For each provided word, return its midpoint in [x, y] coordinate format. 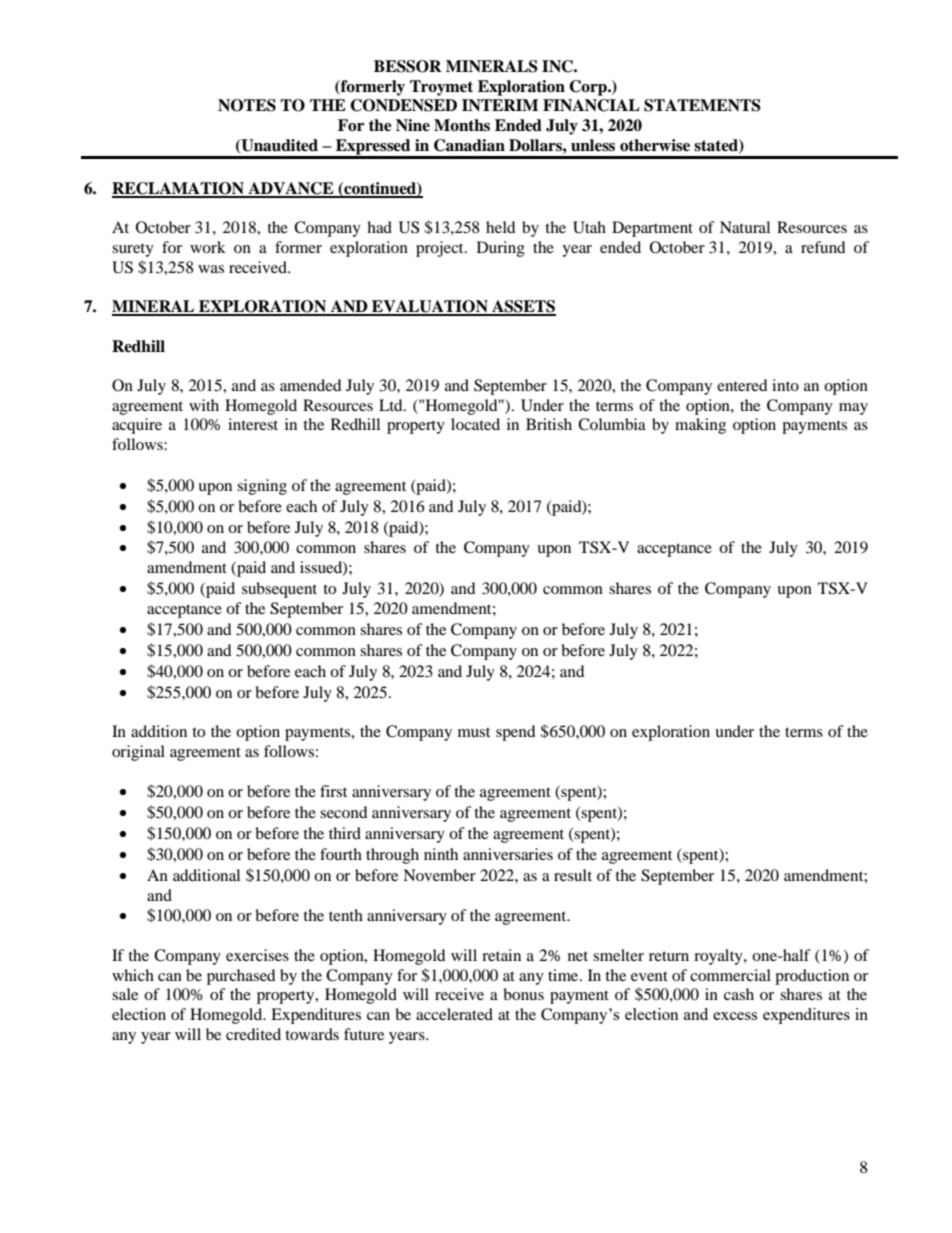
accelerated [454, 1014]
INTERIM [500, 105]
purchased [241, 977]
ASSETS [523, 307]
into [785, 385]
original [138, 753]
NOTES [247, 105]
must [474, 732]
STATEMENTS [702, 105]
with [204, 405]
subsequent [279, 590]
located [475, 424]
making [700, 426]
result [573, 875]
